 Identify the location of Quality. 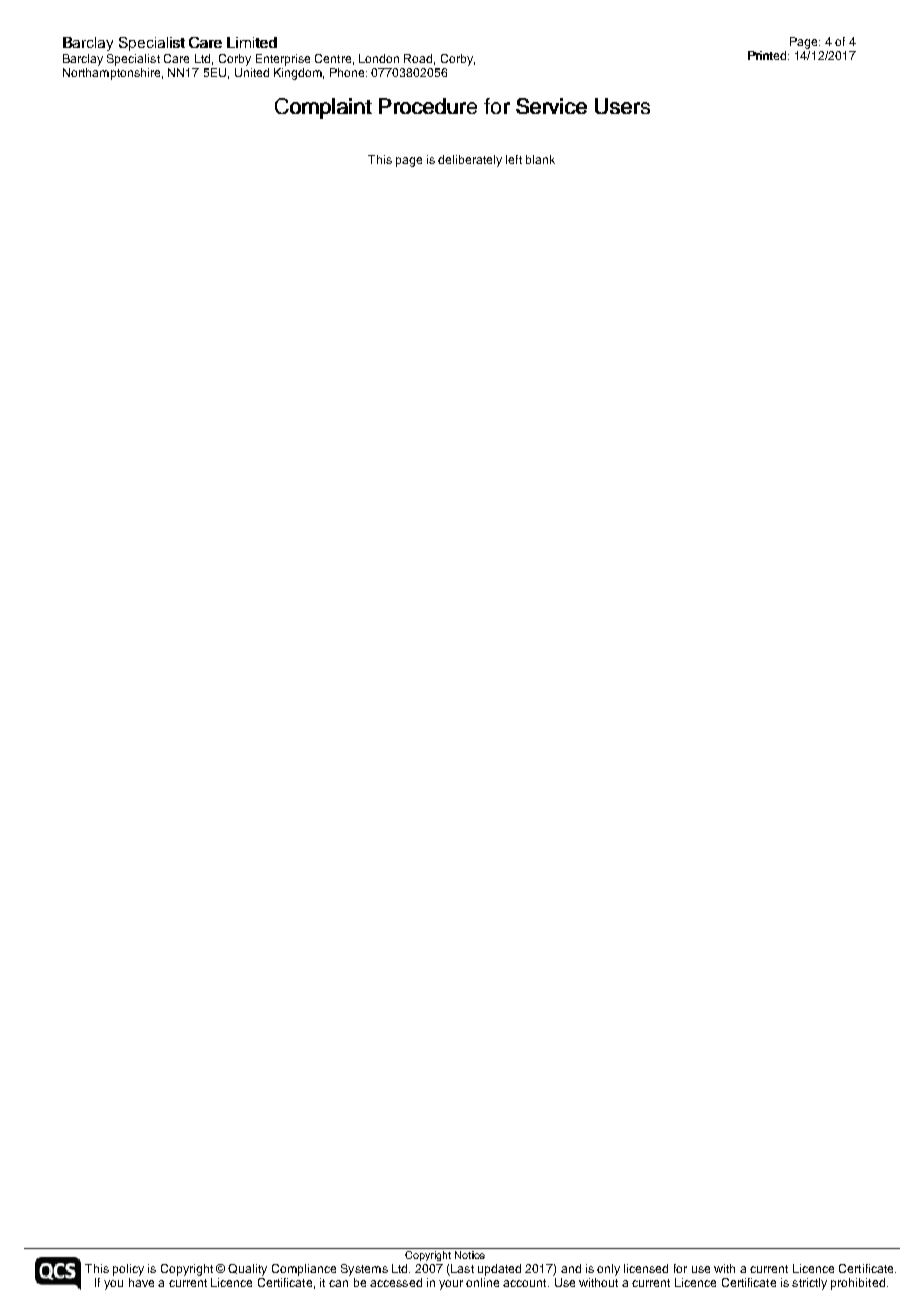
(247, 1270).
